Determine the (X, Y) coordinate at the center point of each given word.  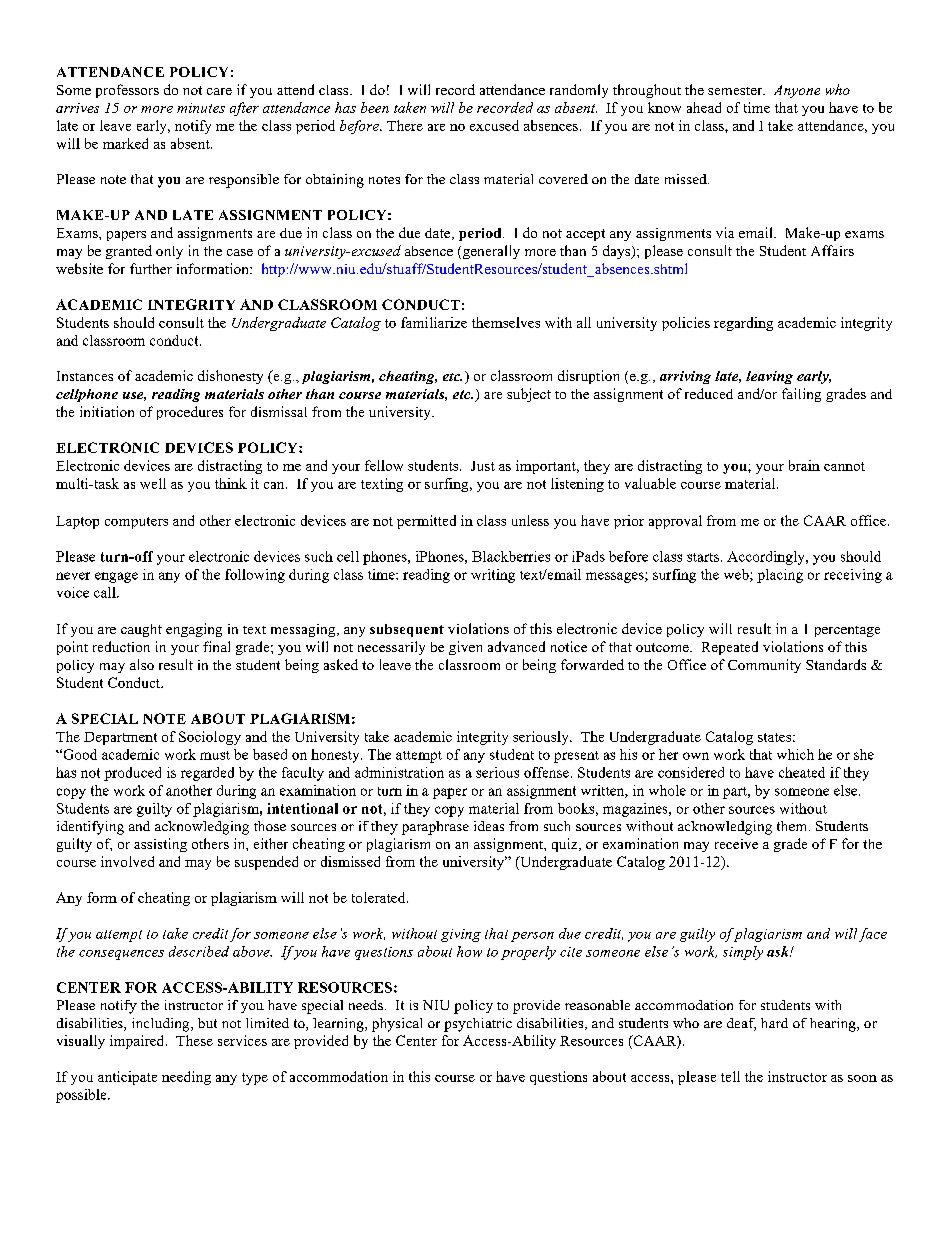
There (405, 125)
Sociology (210, 738)
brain (804, 465)
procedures (190, 413)
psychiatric (478, 1025)
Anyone (797, 91)
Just (483, 466)
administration (399, 772)
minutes (201, 108)
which (795, 754)
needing (186, 1078)
